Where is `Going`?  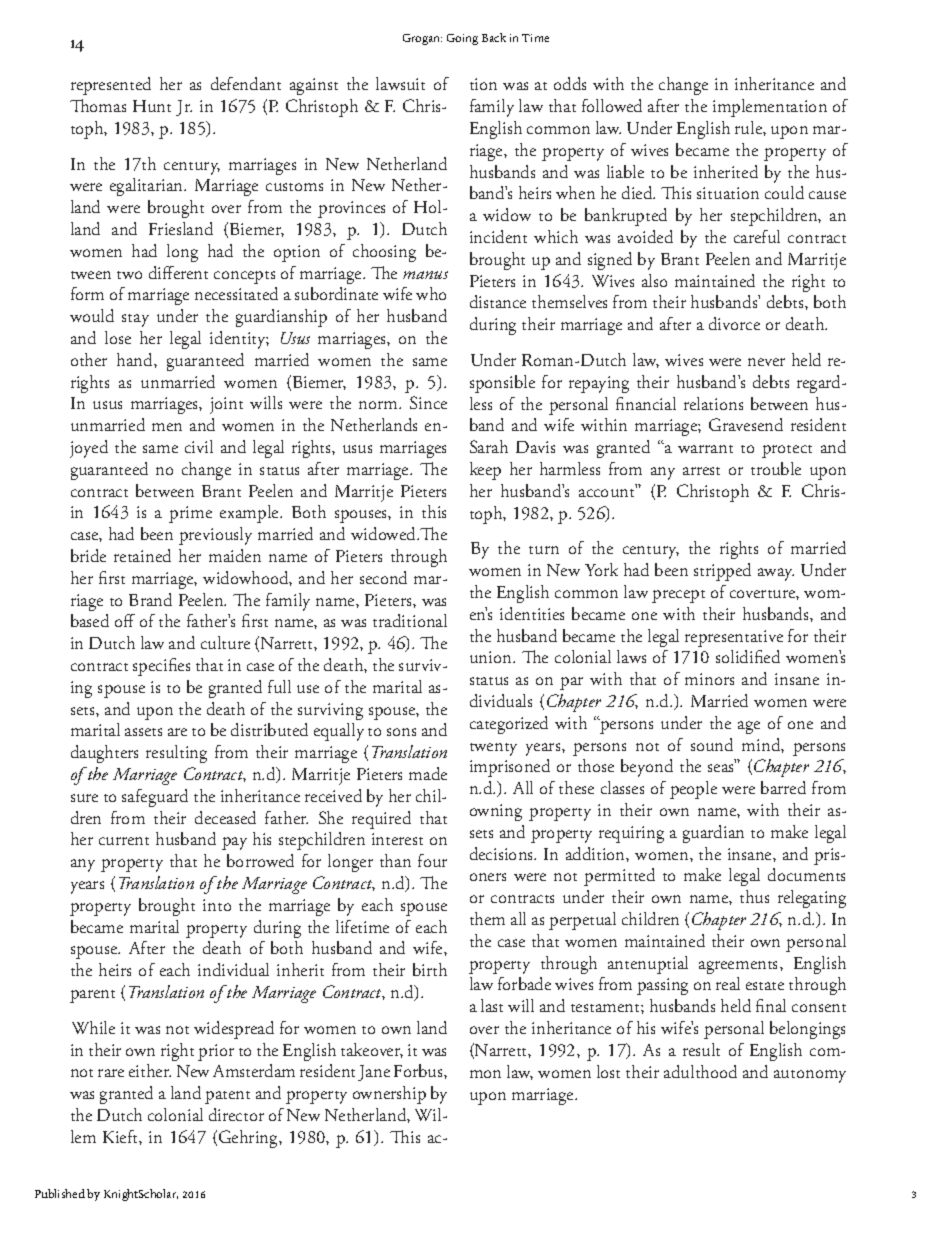
Going is located at coordinates (462, 39).
